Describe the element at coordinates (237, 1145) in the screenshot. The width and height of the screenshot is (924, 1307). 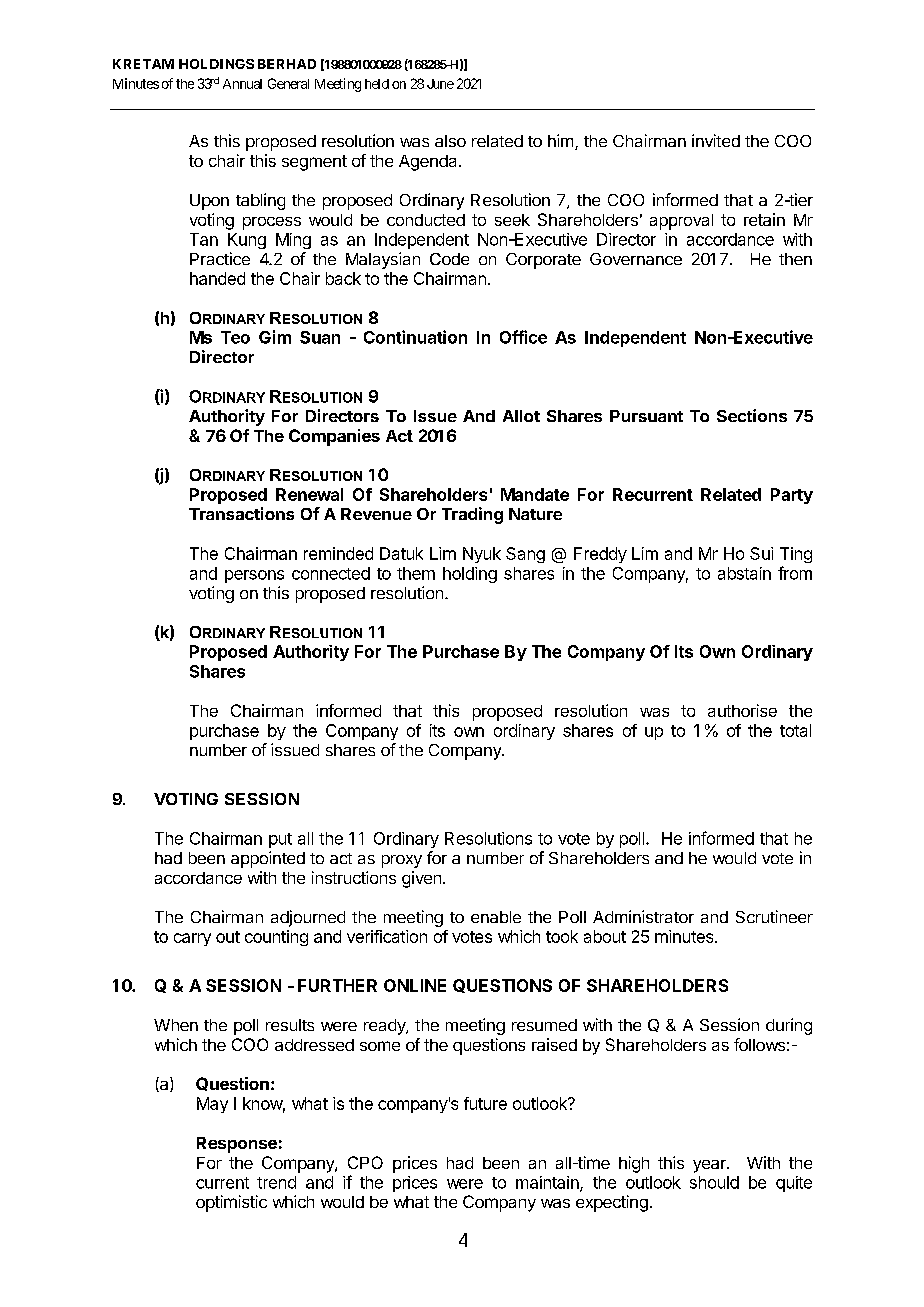
I see `Response` at that location.
